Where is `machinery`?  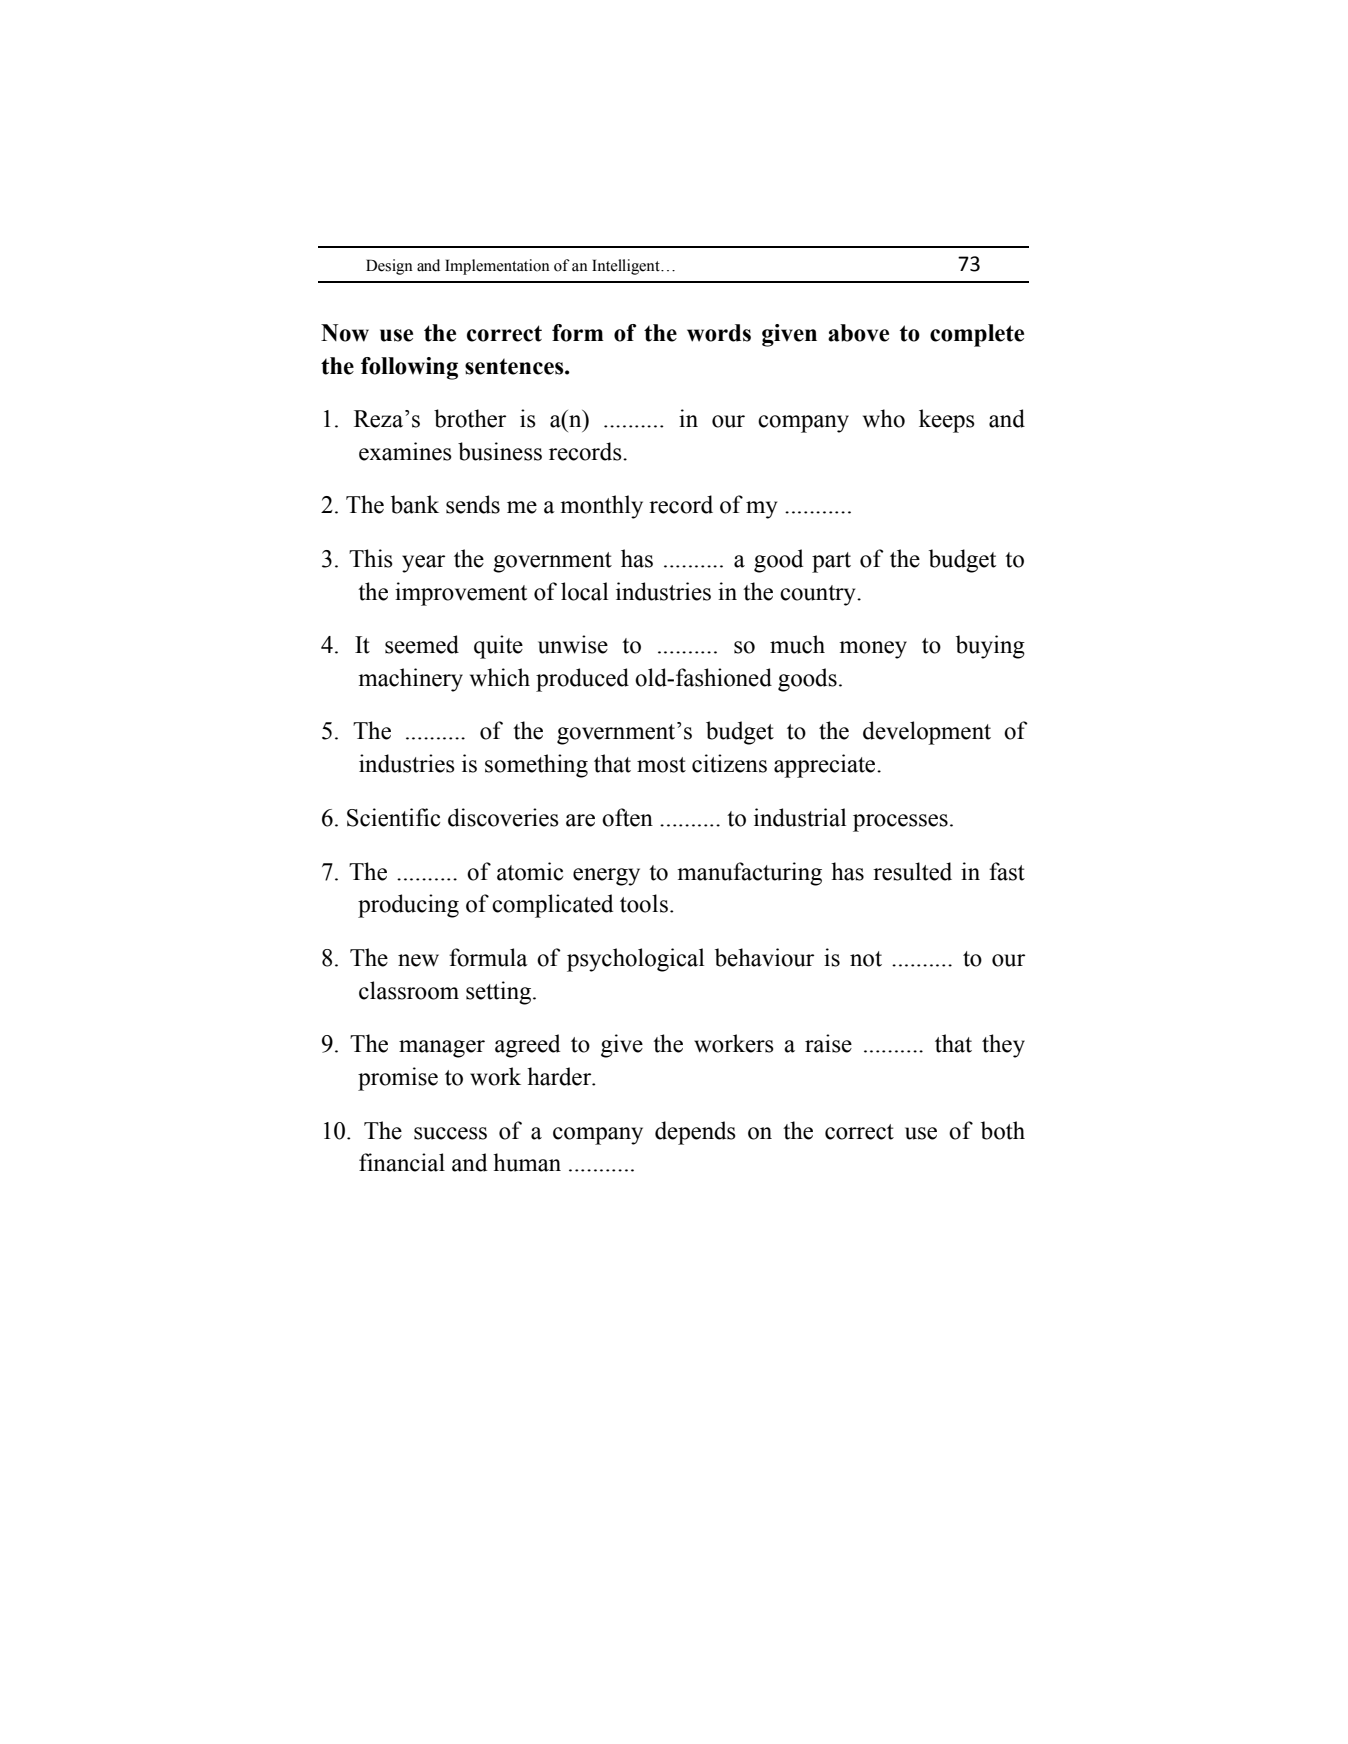 machinery is located at coordinates (410, 680).
